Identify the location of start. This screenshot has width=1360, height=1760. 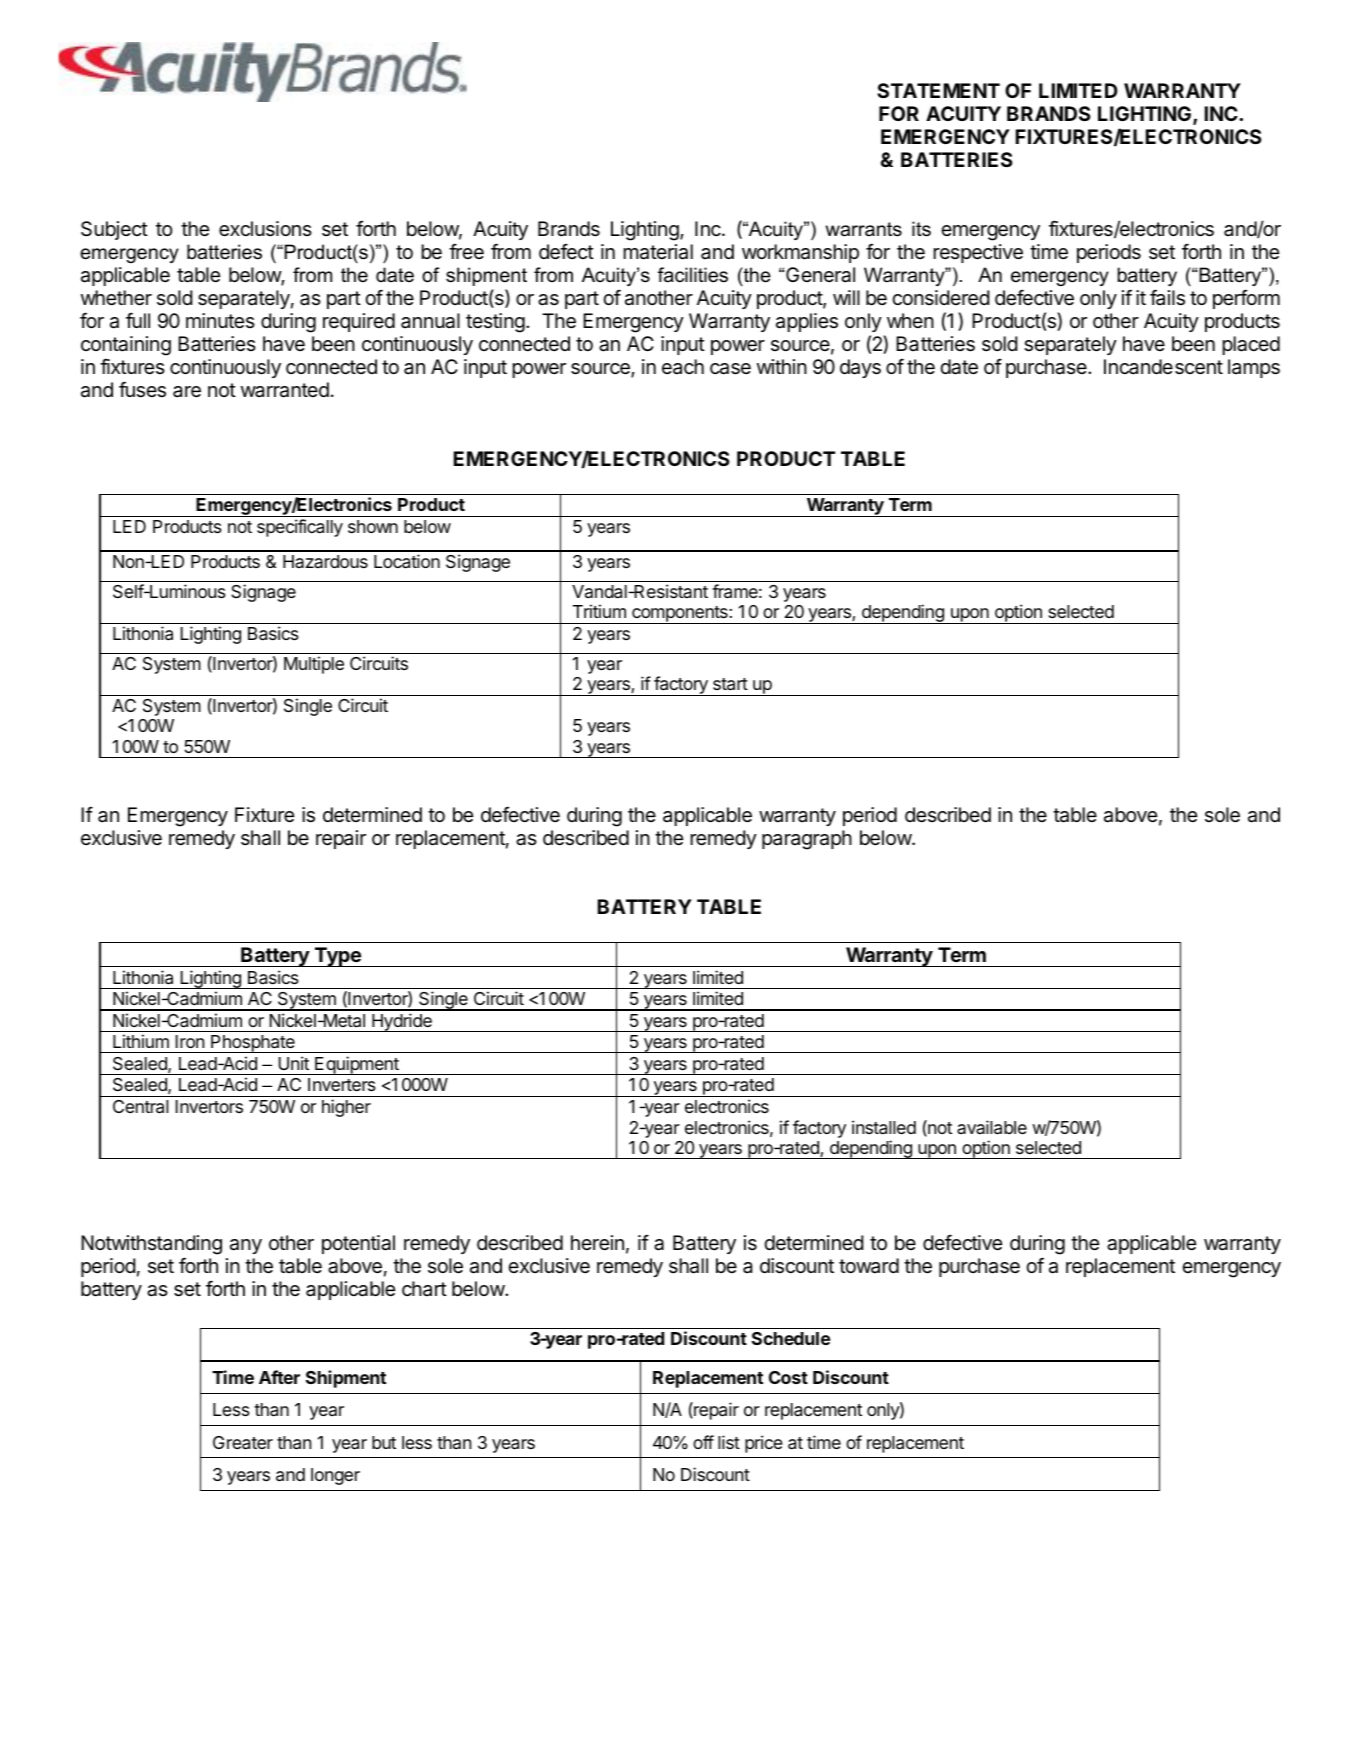
(730, 684).
